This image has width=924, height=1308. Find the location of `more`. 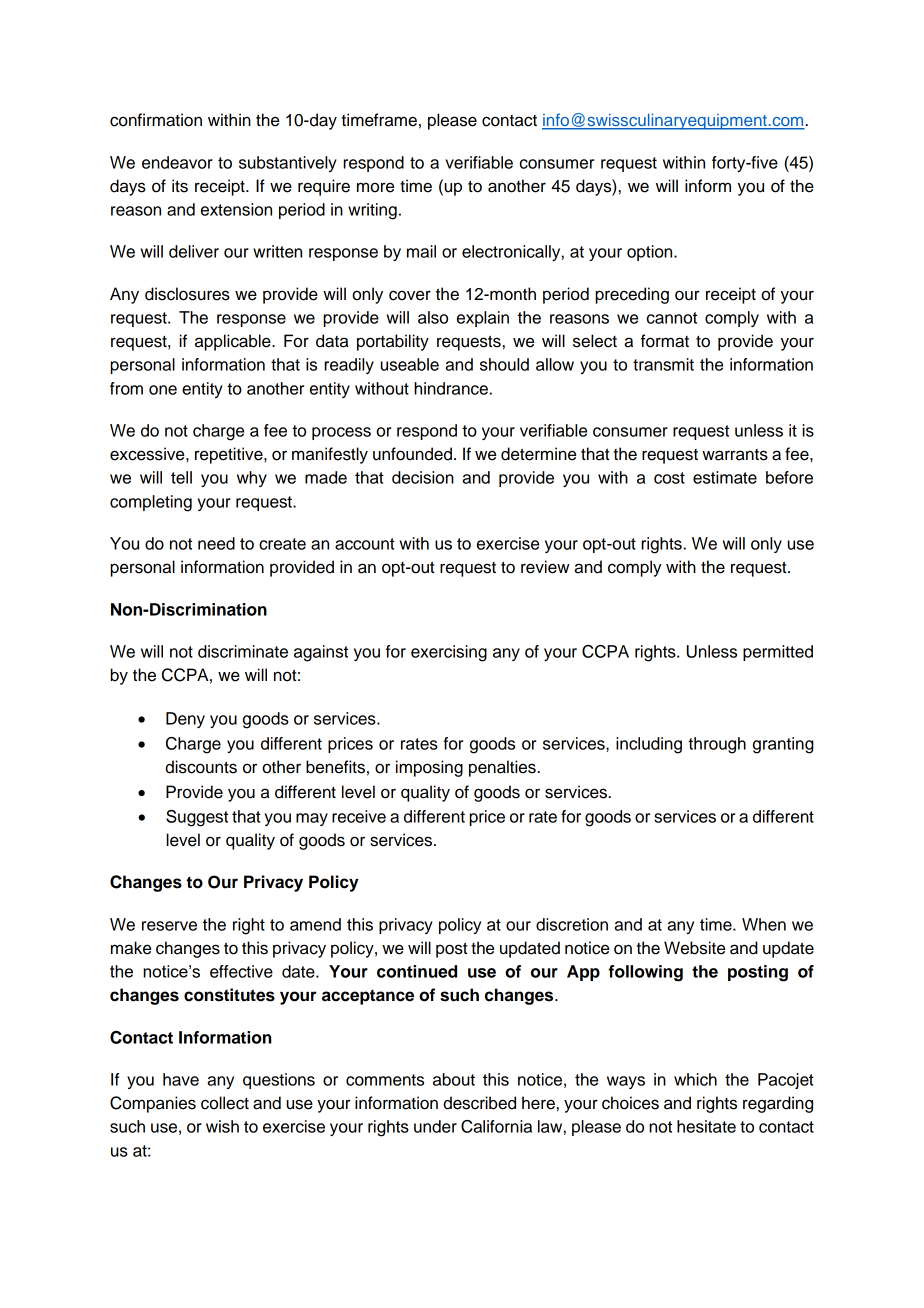

more is located at coordinates (375, 187).
